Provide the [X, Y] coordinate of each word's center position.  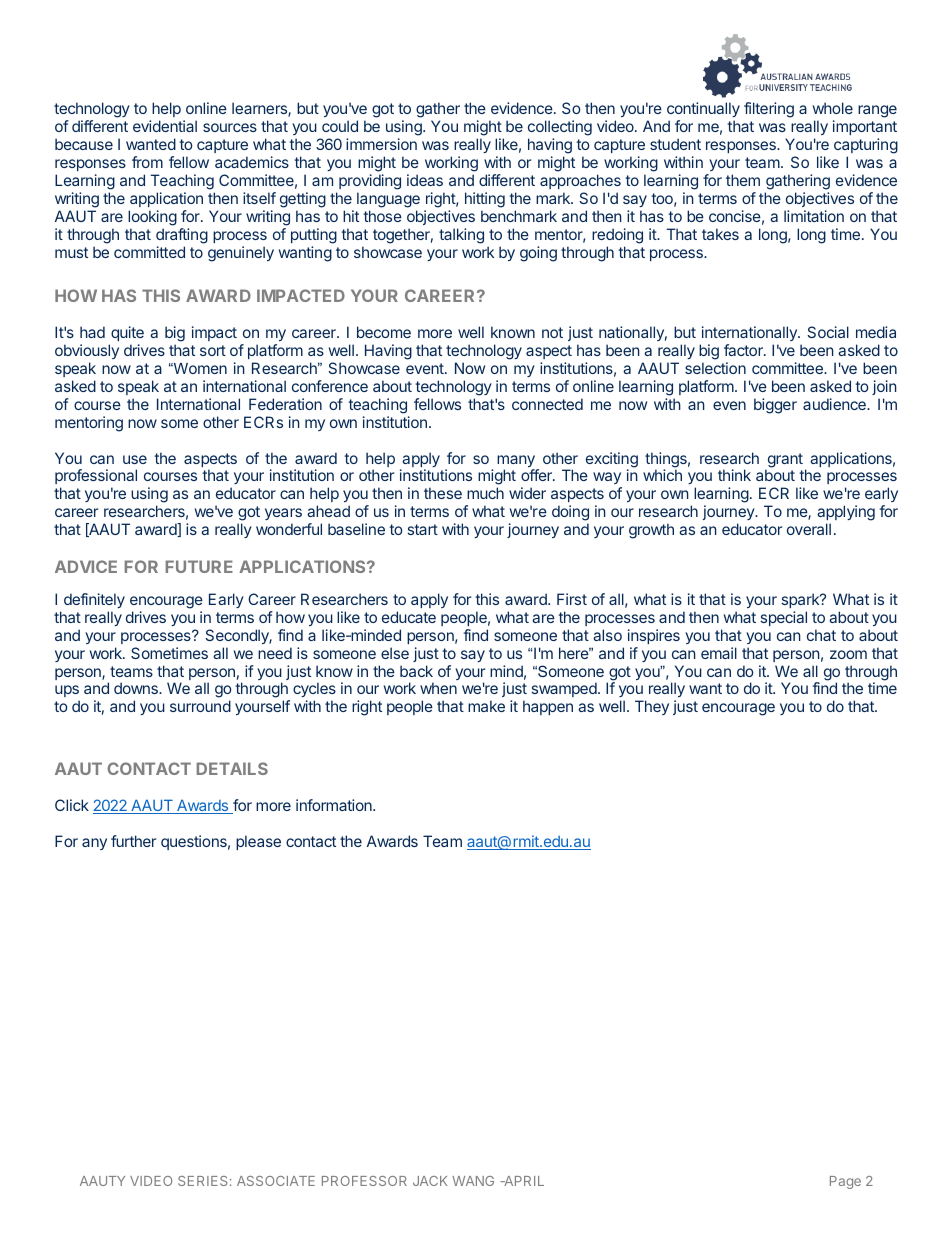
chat [821, 635]
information [335, 805]
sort [213, 350]
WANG [473, 1181]
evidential [165, 126]
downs [137, 688]
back [416, 671]
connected [547, 404]
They [652, 707]
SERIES [202, 1181]
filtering [769, 110]
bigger [775, 406]
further [133, 841]
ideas [425, 180]
